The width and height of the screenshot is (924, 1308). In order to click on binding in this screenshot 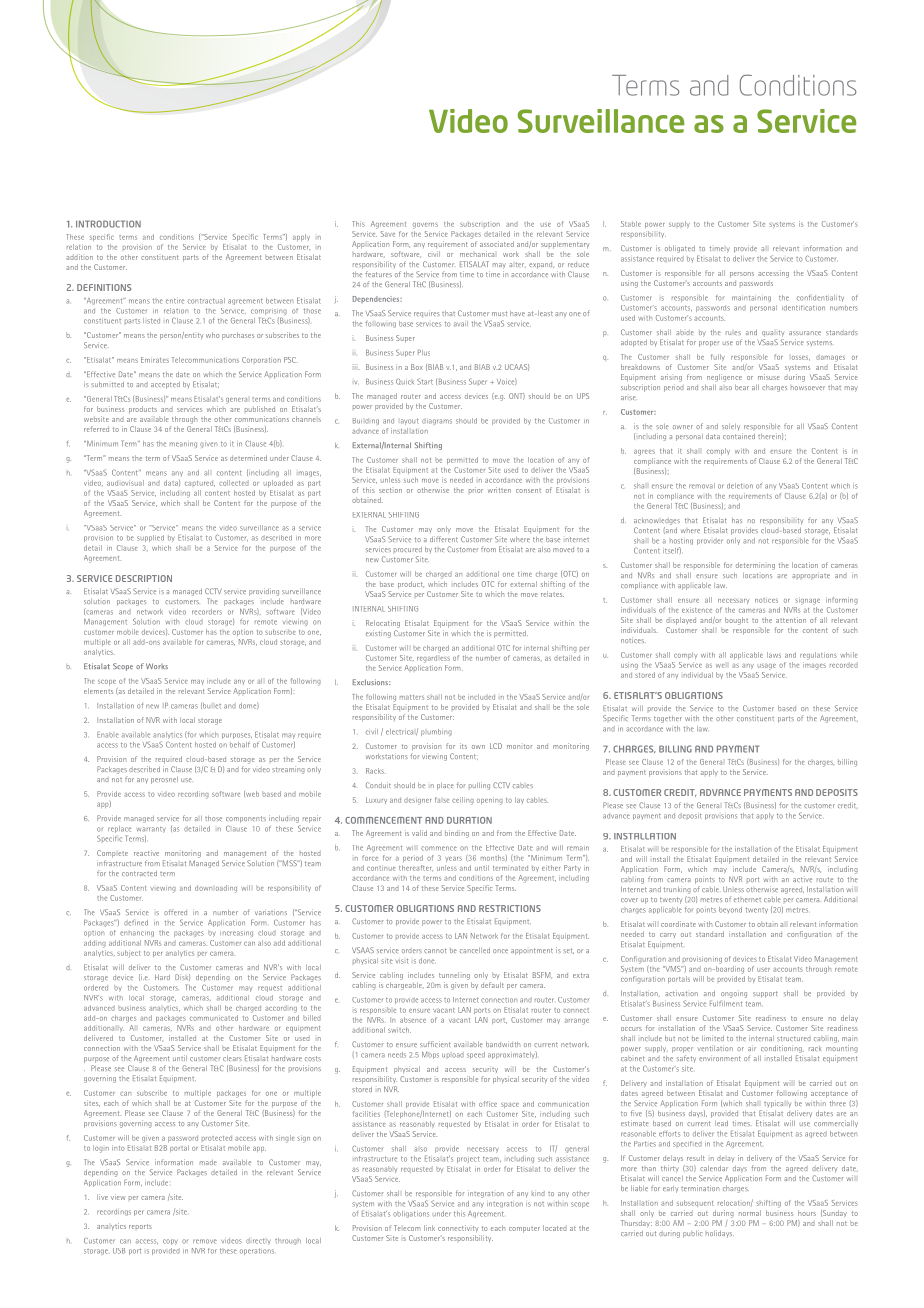, I will do `click(457, 834)`.
